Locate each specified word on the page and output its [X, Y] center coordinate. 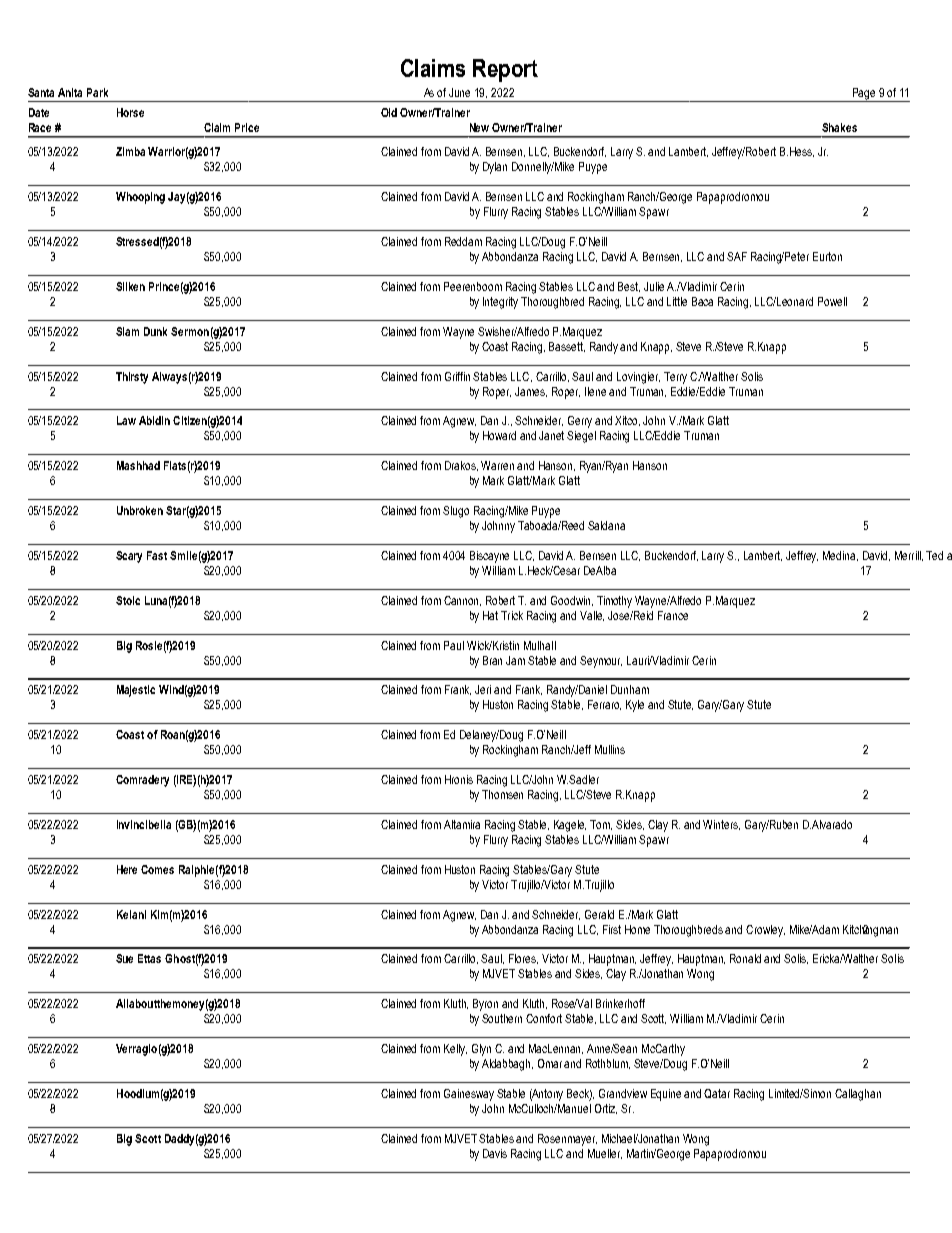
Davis [495, 1153]
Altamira [462, 824]
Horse [130, 112]
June [459, 92]
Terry [675, 378]
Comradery [142, 781]
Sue [124, 958]
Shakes [839, 127]
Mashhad [138, 465]
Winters [721, 825]
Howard [499, 435]
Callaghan [858, 1095]
